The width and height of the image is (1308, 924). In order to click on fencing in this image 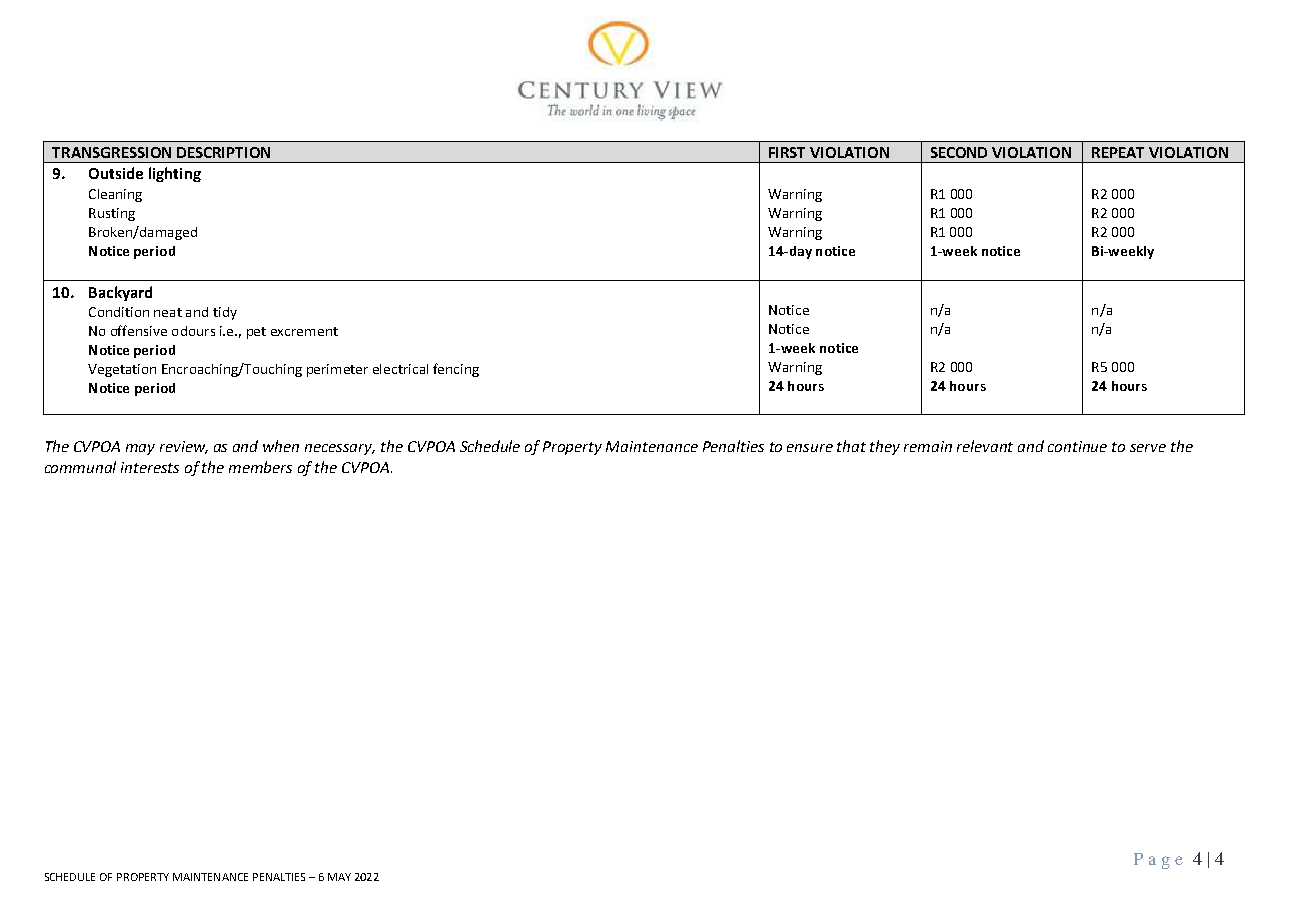, I will do `click(456, 370)`.
